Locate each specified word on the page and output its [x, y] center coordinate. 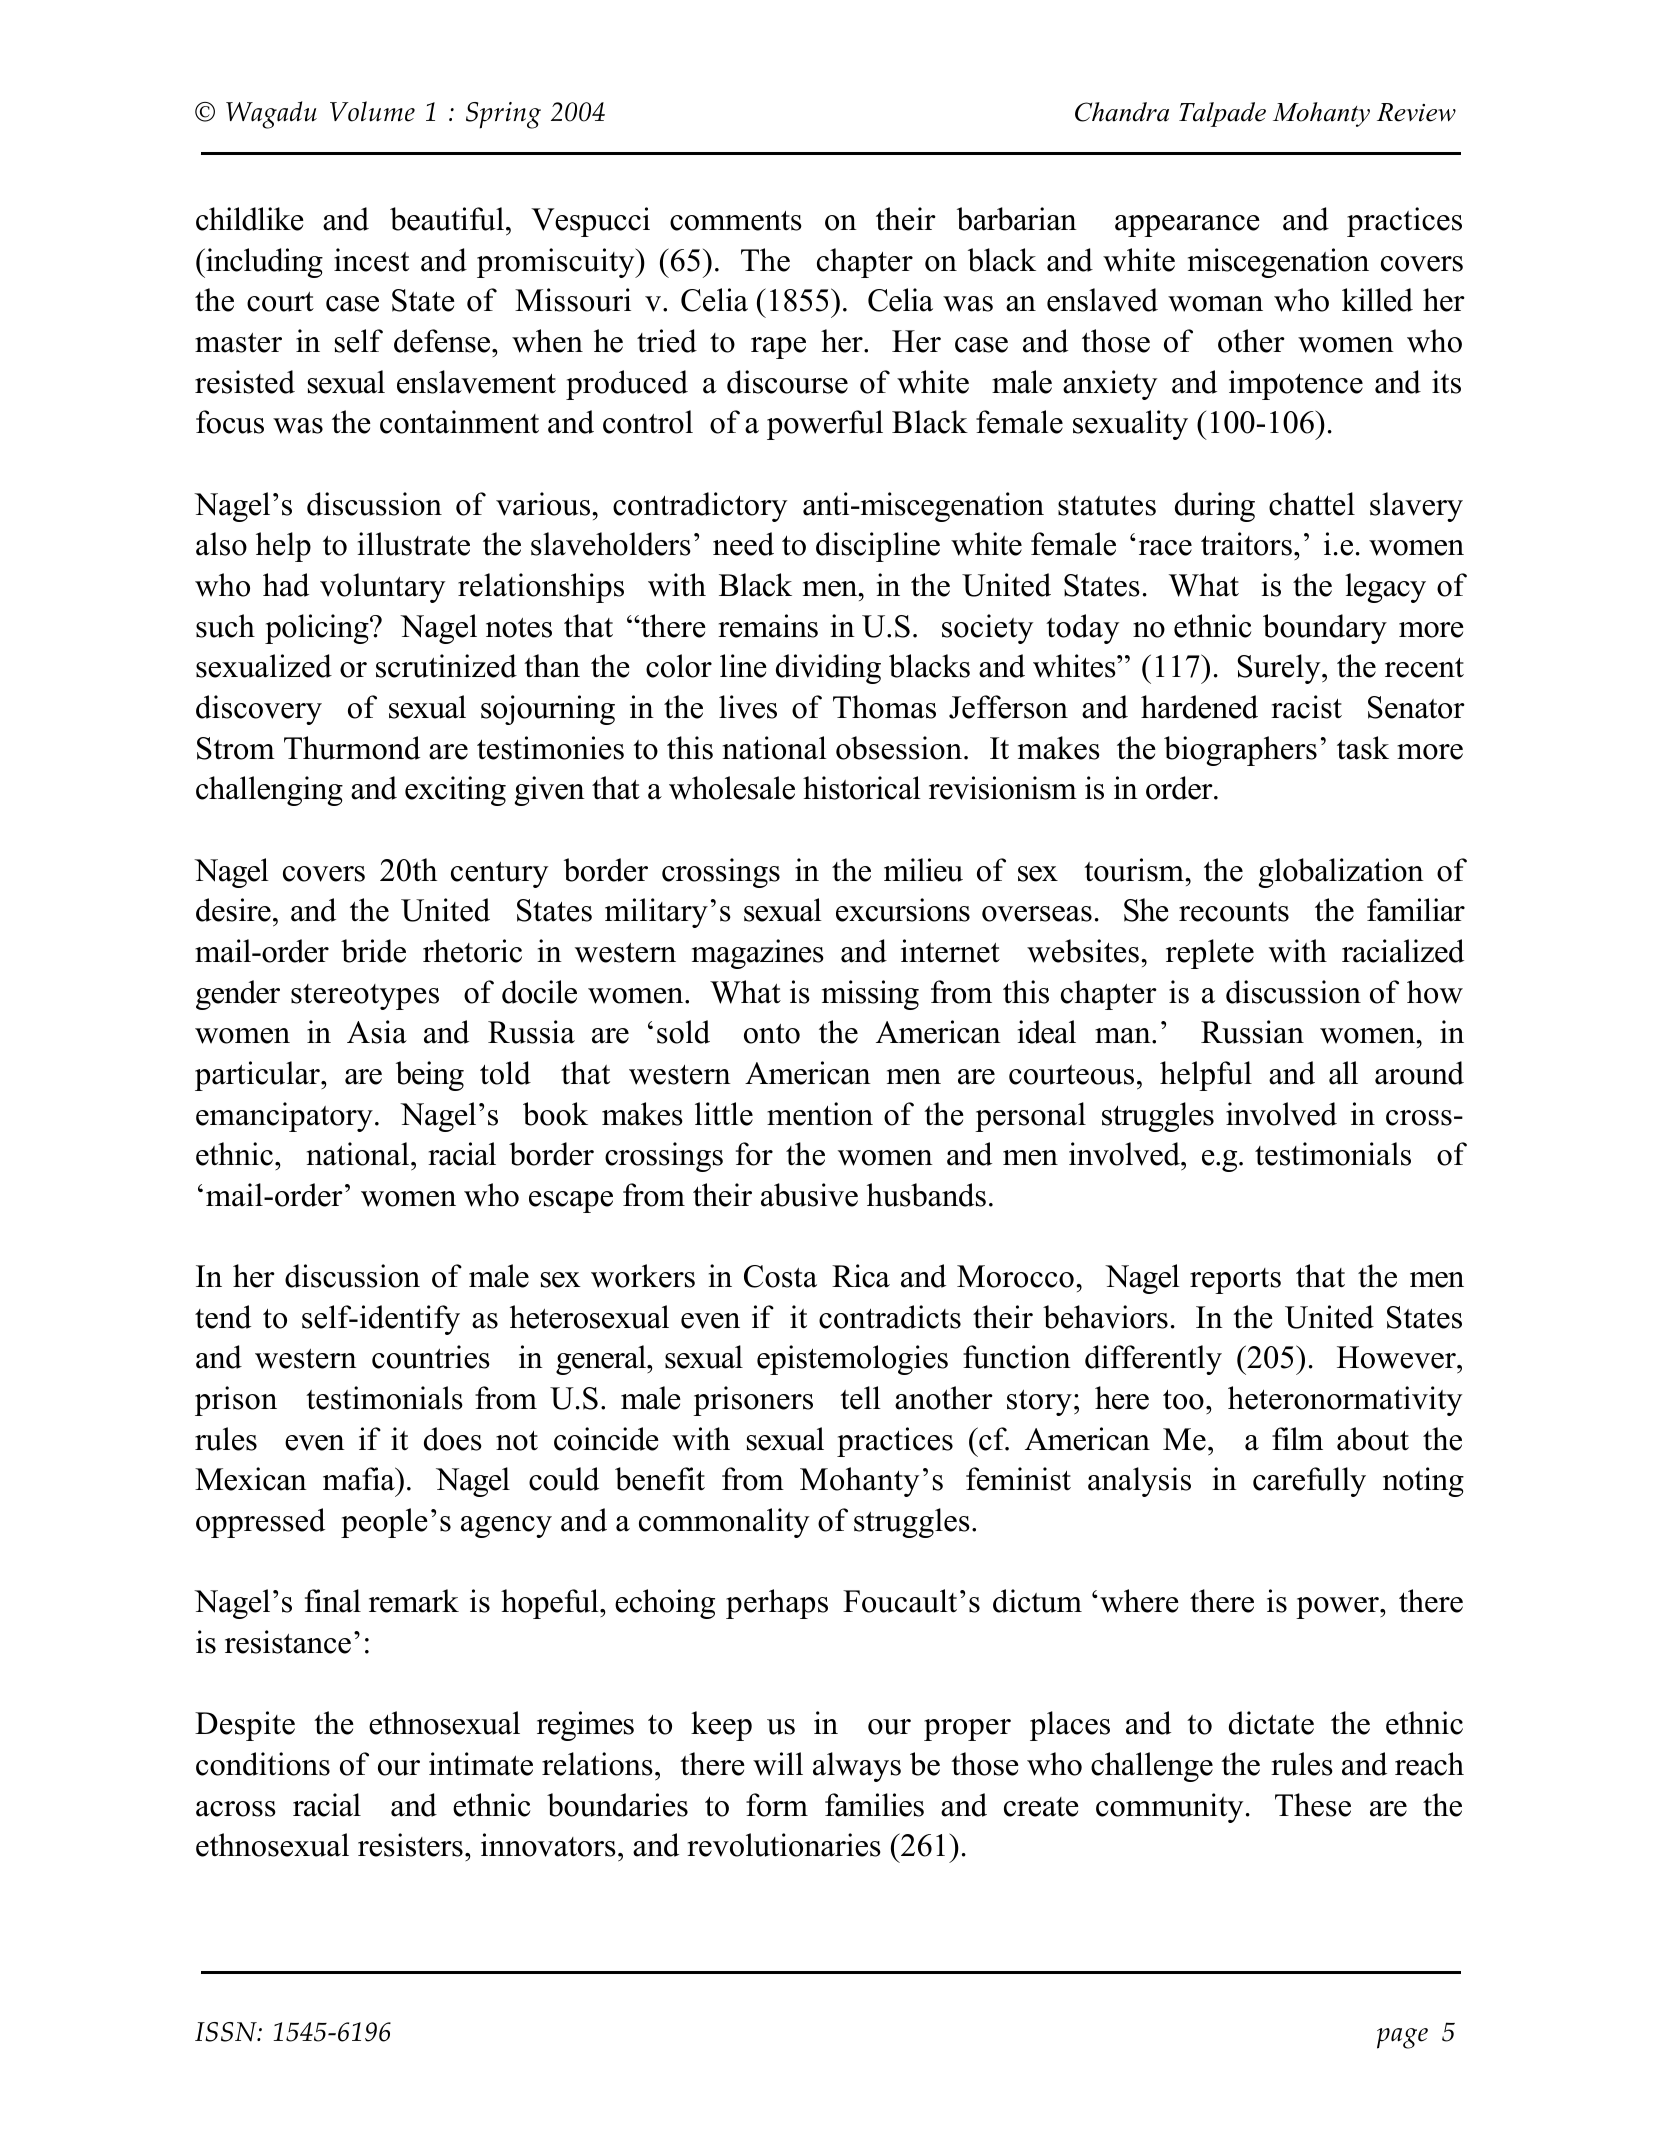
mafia [360, 1479]
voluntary [382, 588]
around [1419, 1073]
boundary [1325, 629]
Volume [372, 111]
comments [736, 221]
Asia [377, 1032]
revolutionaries [784, 1845]
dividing [828, 669]
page [1402, 2038]
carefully [1309, 1482]
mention [820, 1114]
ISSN [227, 2032]
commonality [724, 1523]
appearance [1187, 226]
